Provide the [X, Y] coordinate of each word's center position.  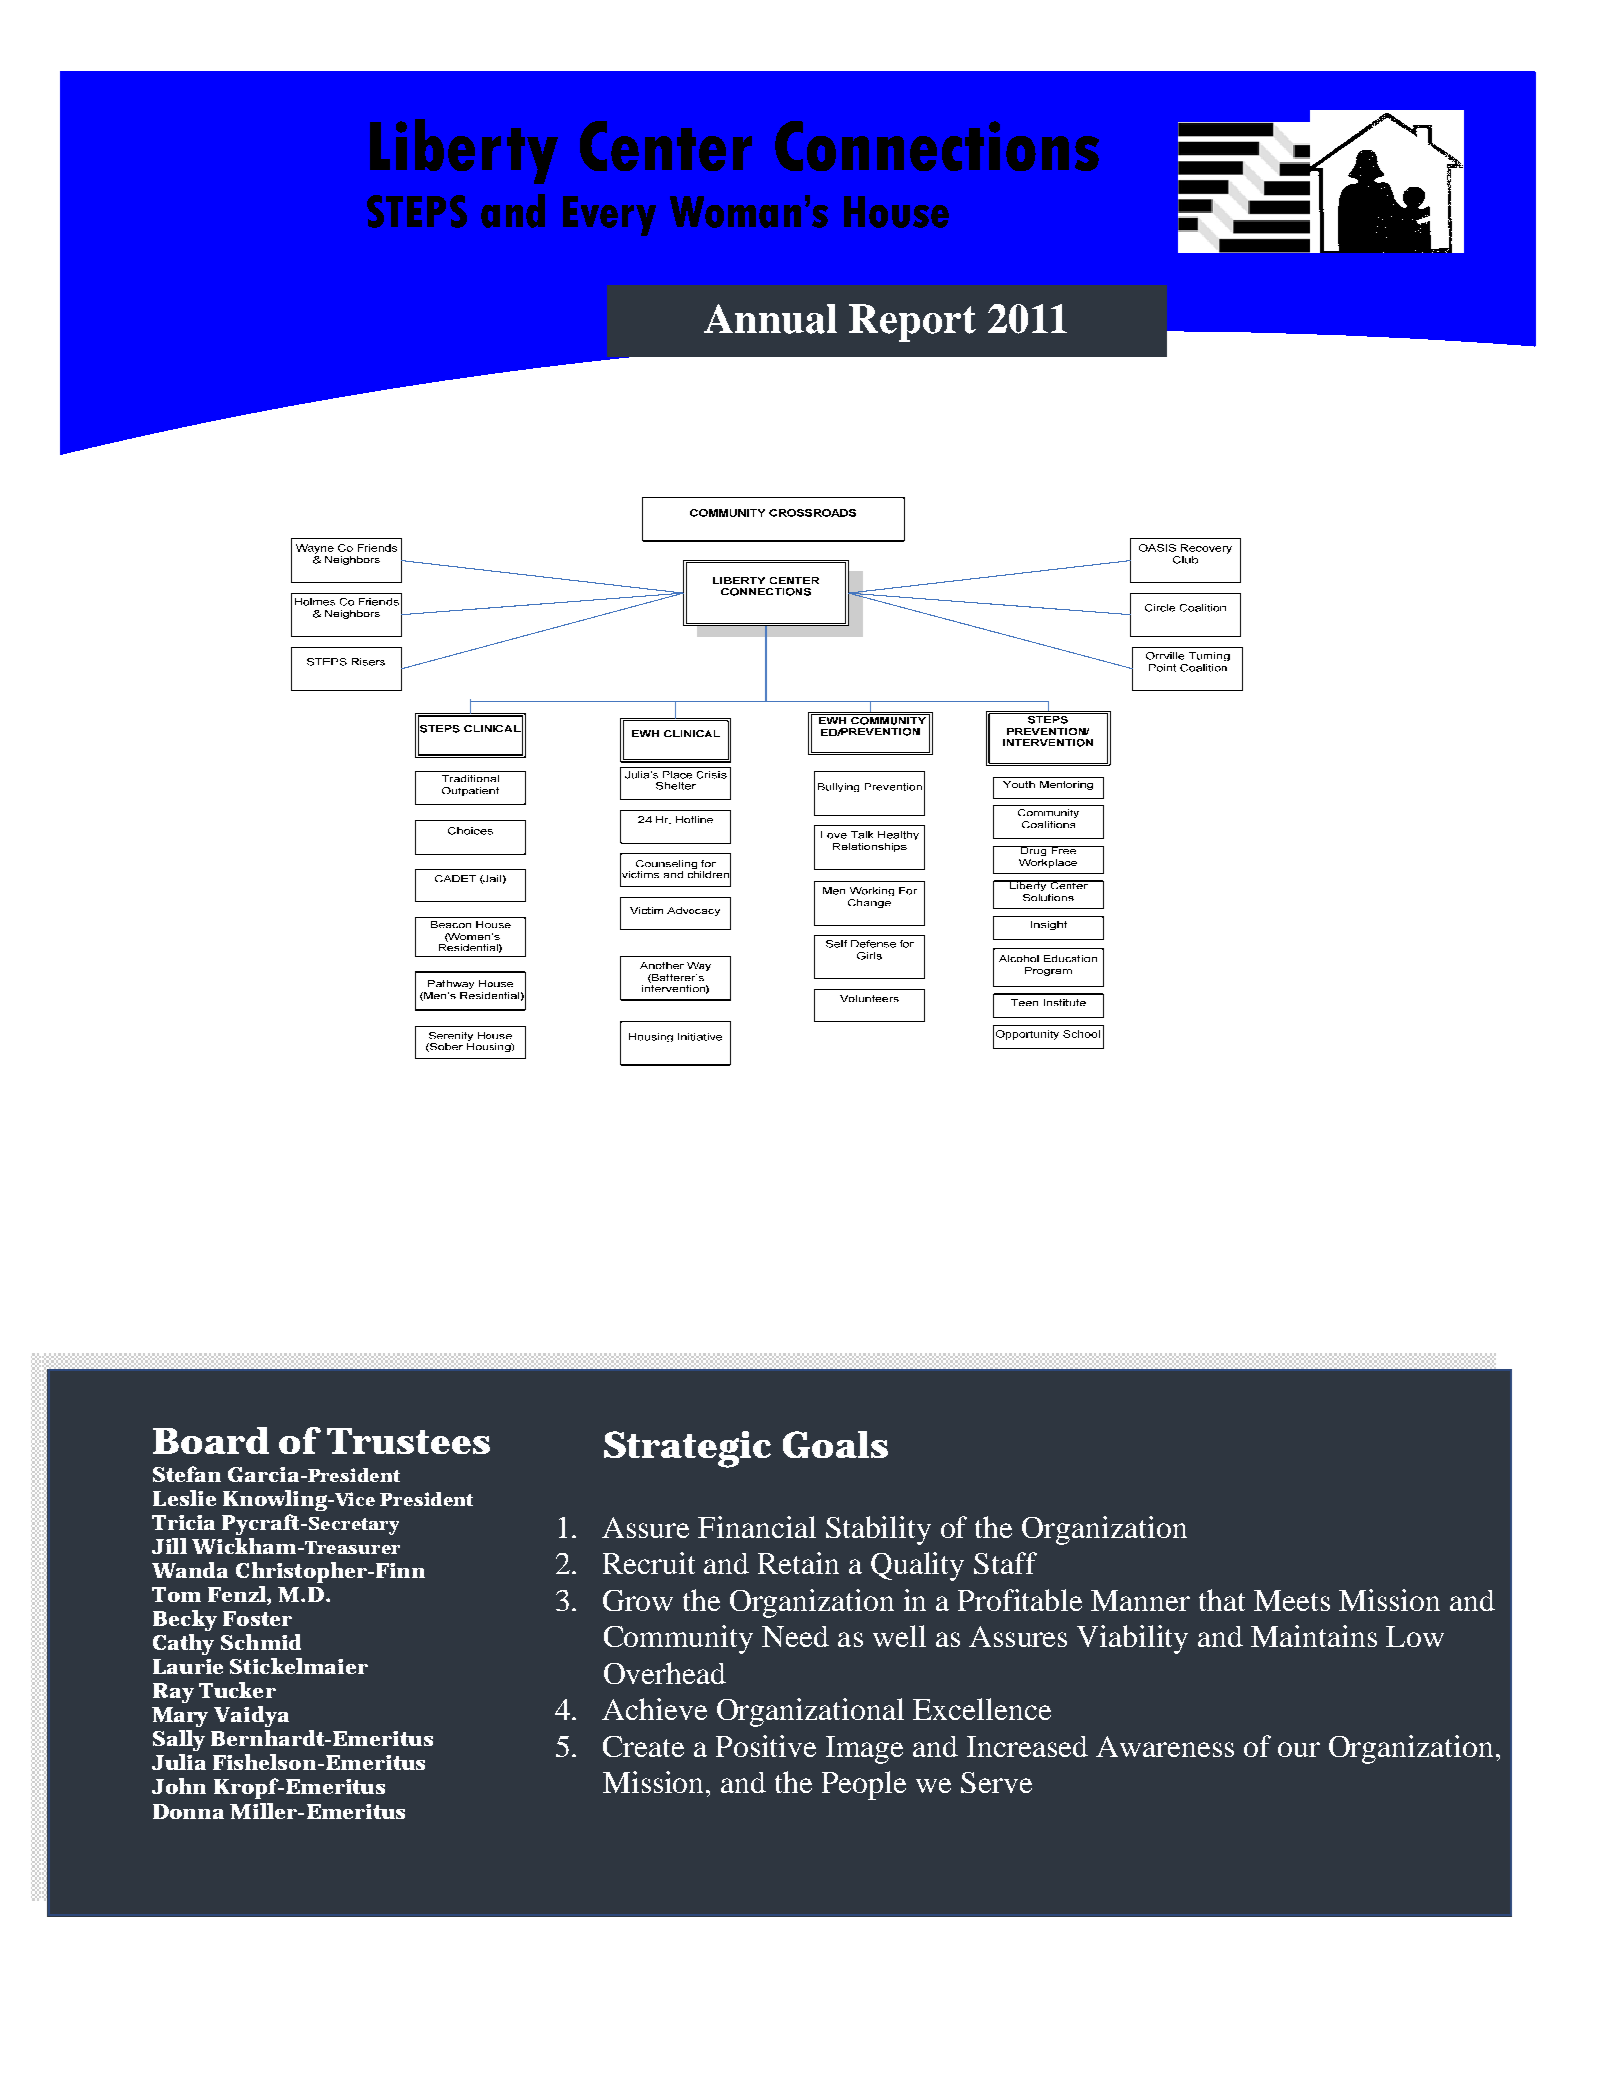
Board [211, 1440]
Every [609, 216]
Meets [1292, 1600]
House [896, 212]
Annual [770, 319]
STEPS [417, 211]
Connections [937, 146]
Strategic [687, 1449]
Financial [757, 1527]
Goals [835, 1444]
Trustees [408, 1441]
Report [912, 323]
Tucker [237, 1690]
